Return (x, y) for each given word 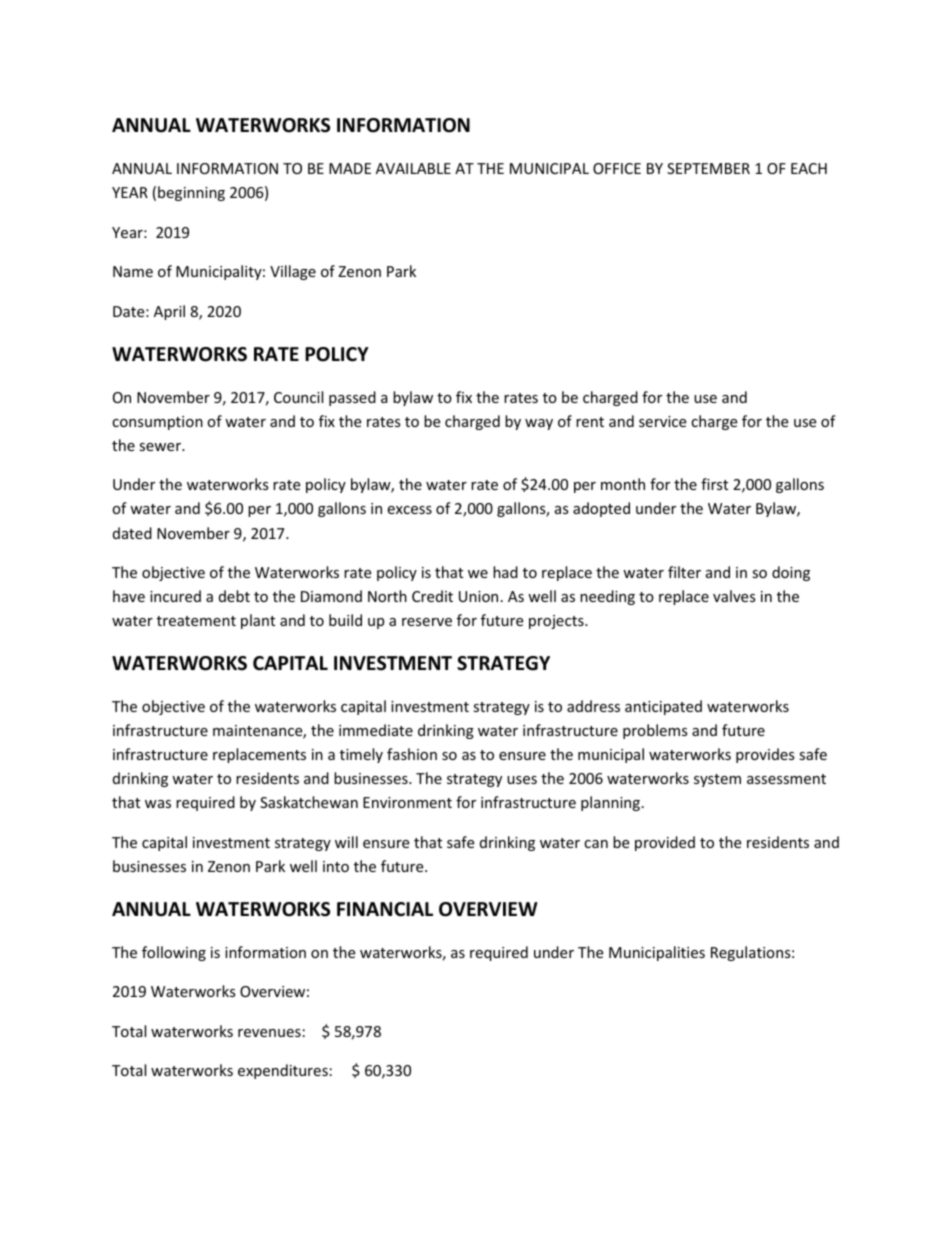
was (158, 804)
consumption (157, 423)
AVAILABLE (413, 168)
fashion (412, 754)
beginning (191, 193)
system (717, 780)
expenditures (283, 1071)
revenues (269, 1033)
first (714, 484)
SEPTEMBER (708, 168)
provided (665, 843)
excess (409, 510)
